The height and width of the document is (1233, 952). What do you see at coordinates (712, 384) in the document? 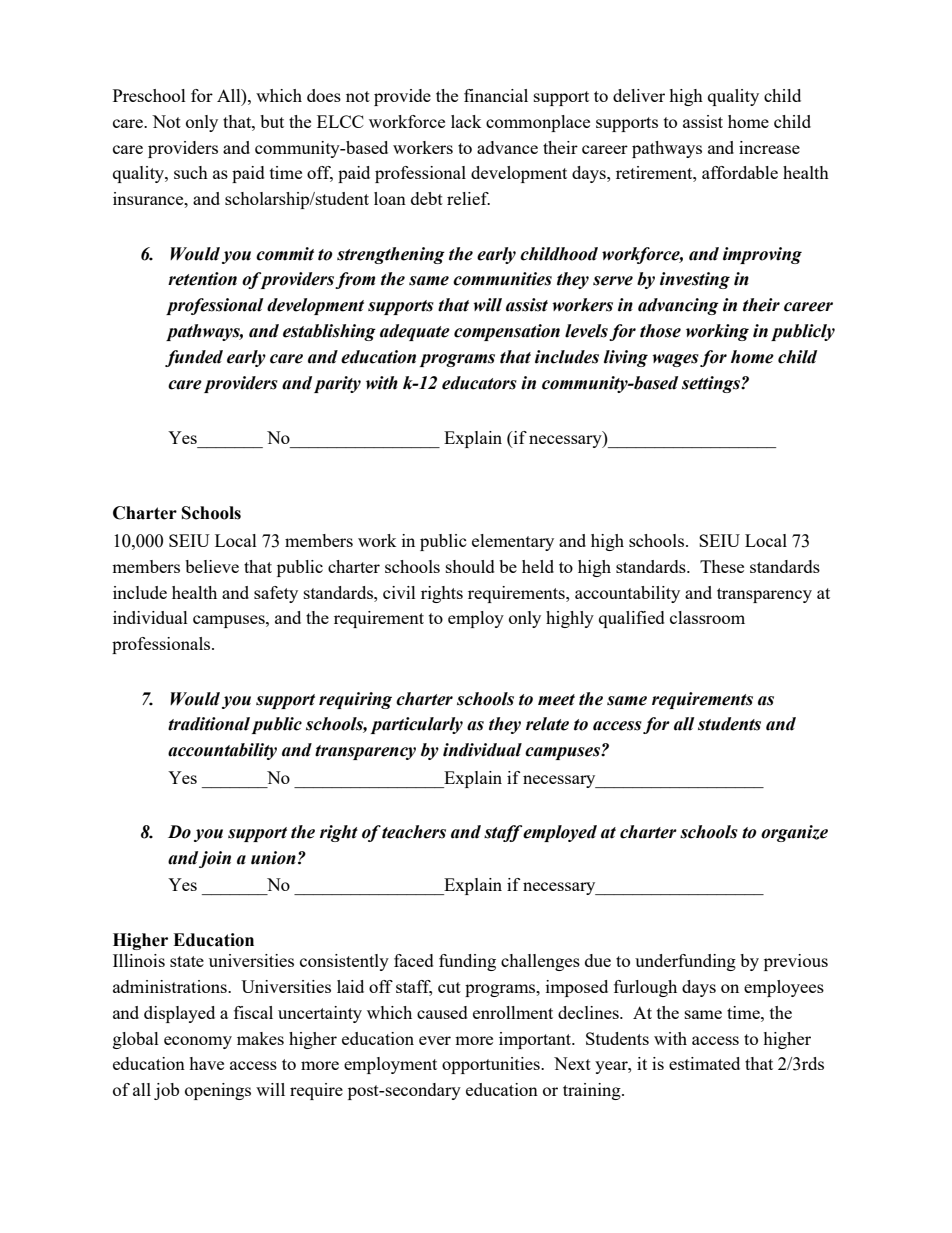
I see `settings` at bounding box center [712, 384].
